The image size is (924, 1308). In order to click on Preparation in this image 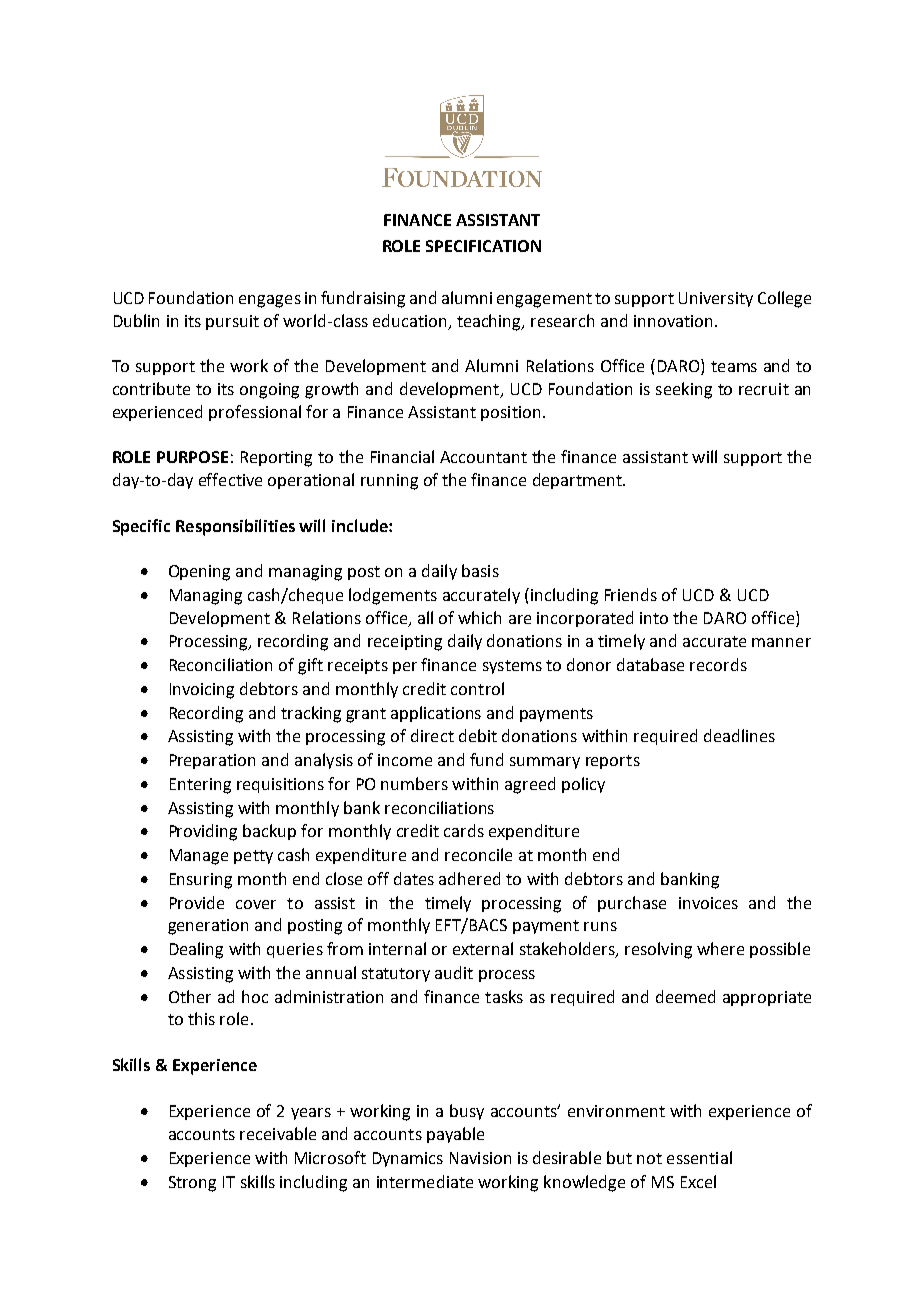, I will do `click(212, 761)`.
